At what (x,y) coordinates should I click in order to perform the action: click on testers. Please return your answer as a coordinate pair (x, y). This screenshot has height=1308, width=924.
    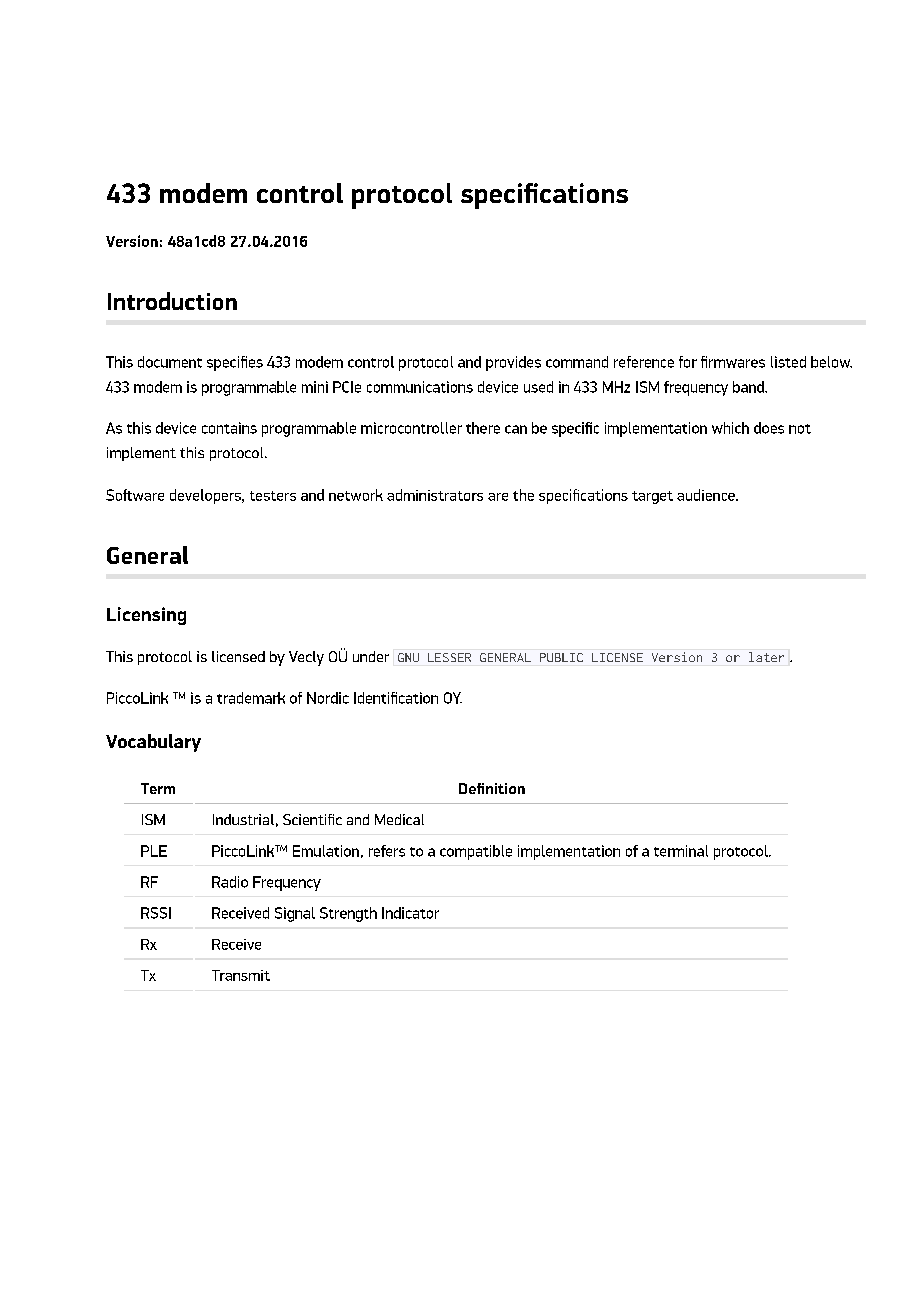
    Looking at the image, I should click on (273, 496).
